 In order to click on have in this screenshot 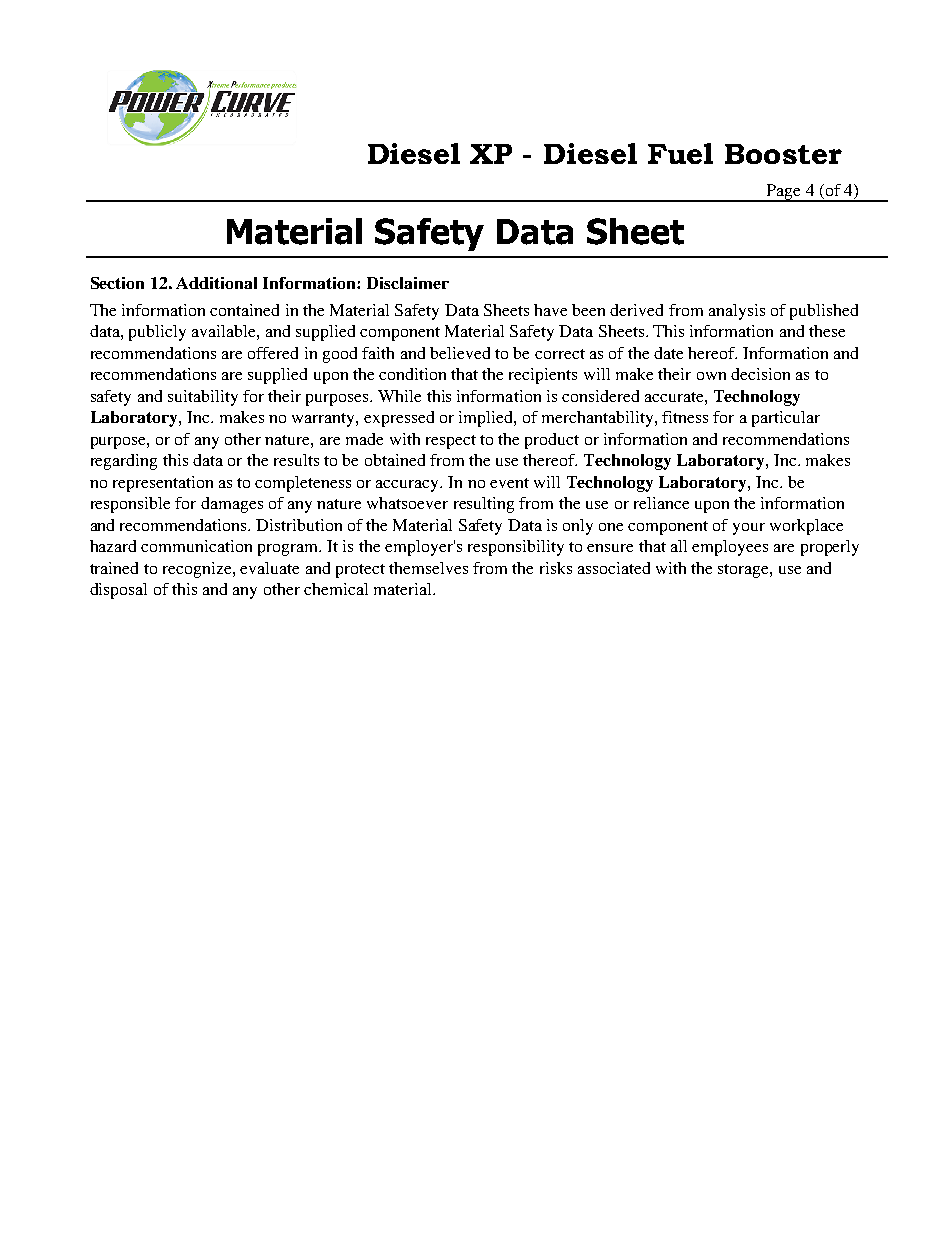, I will do `click(550, 310)`.
